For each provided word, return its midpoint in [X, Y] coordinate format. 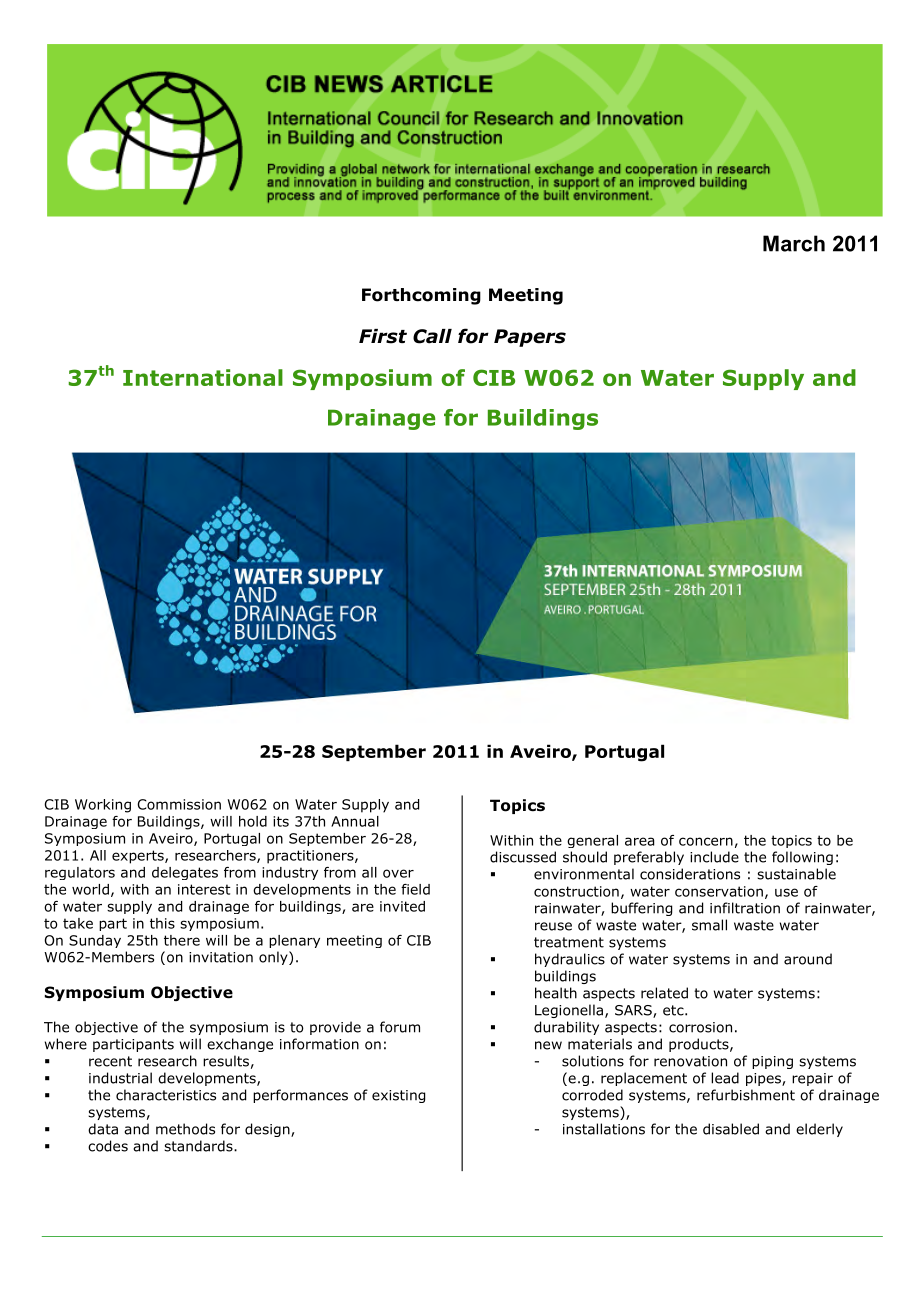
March [794, 243]
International [203, 377]
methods [185, 1129]
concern [706, 841]
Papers [530, 338]
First [383, 336]
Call [432, 336]
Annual [355, 821]
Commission [179, 804]
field [415, 889]
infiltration [745, 908]
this [162, 923]
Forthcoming [421, 296]
